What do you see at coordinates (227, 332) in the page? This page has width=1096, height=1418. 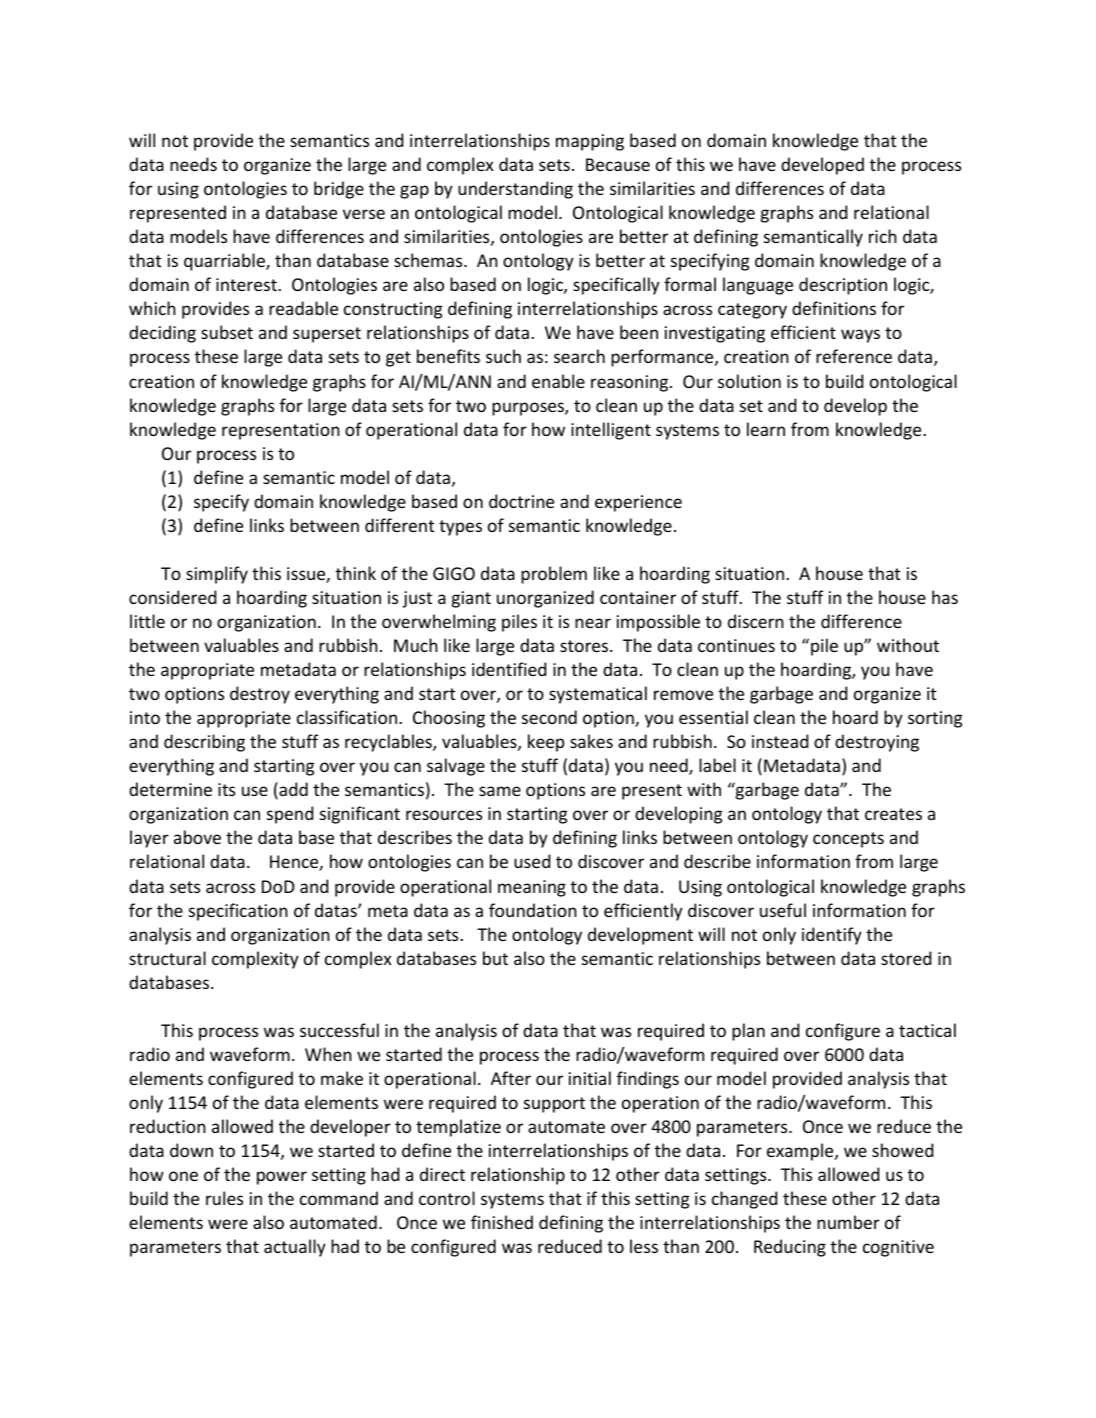 I see `subset` at bounding box center [227, 332].
